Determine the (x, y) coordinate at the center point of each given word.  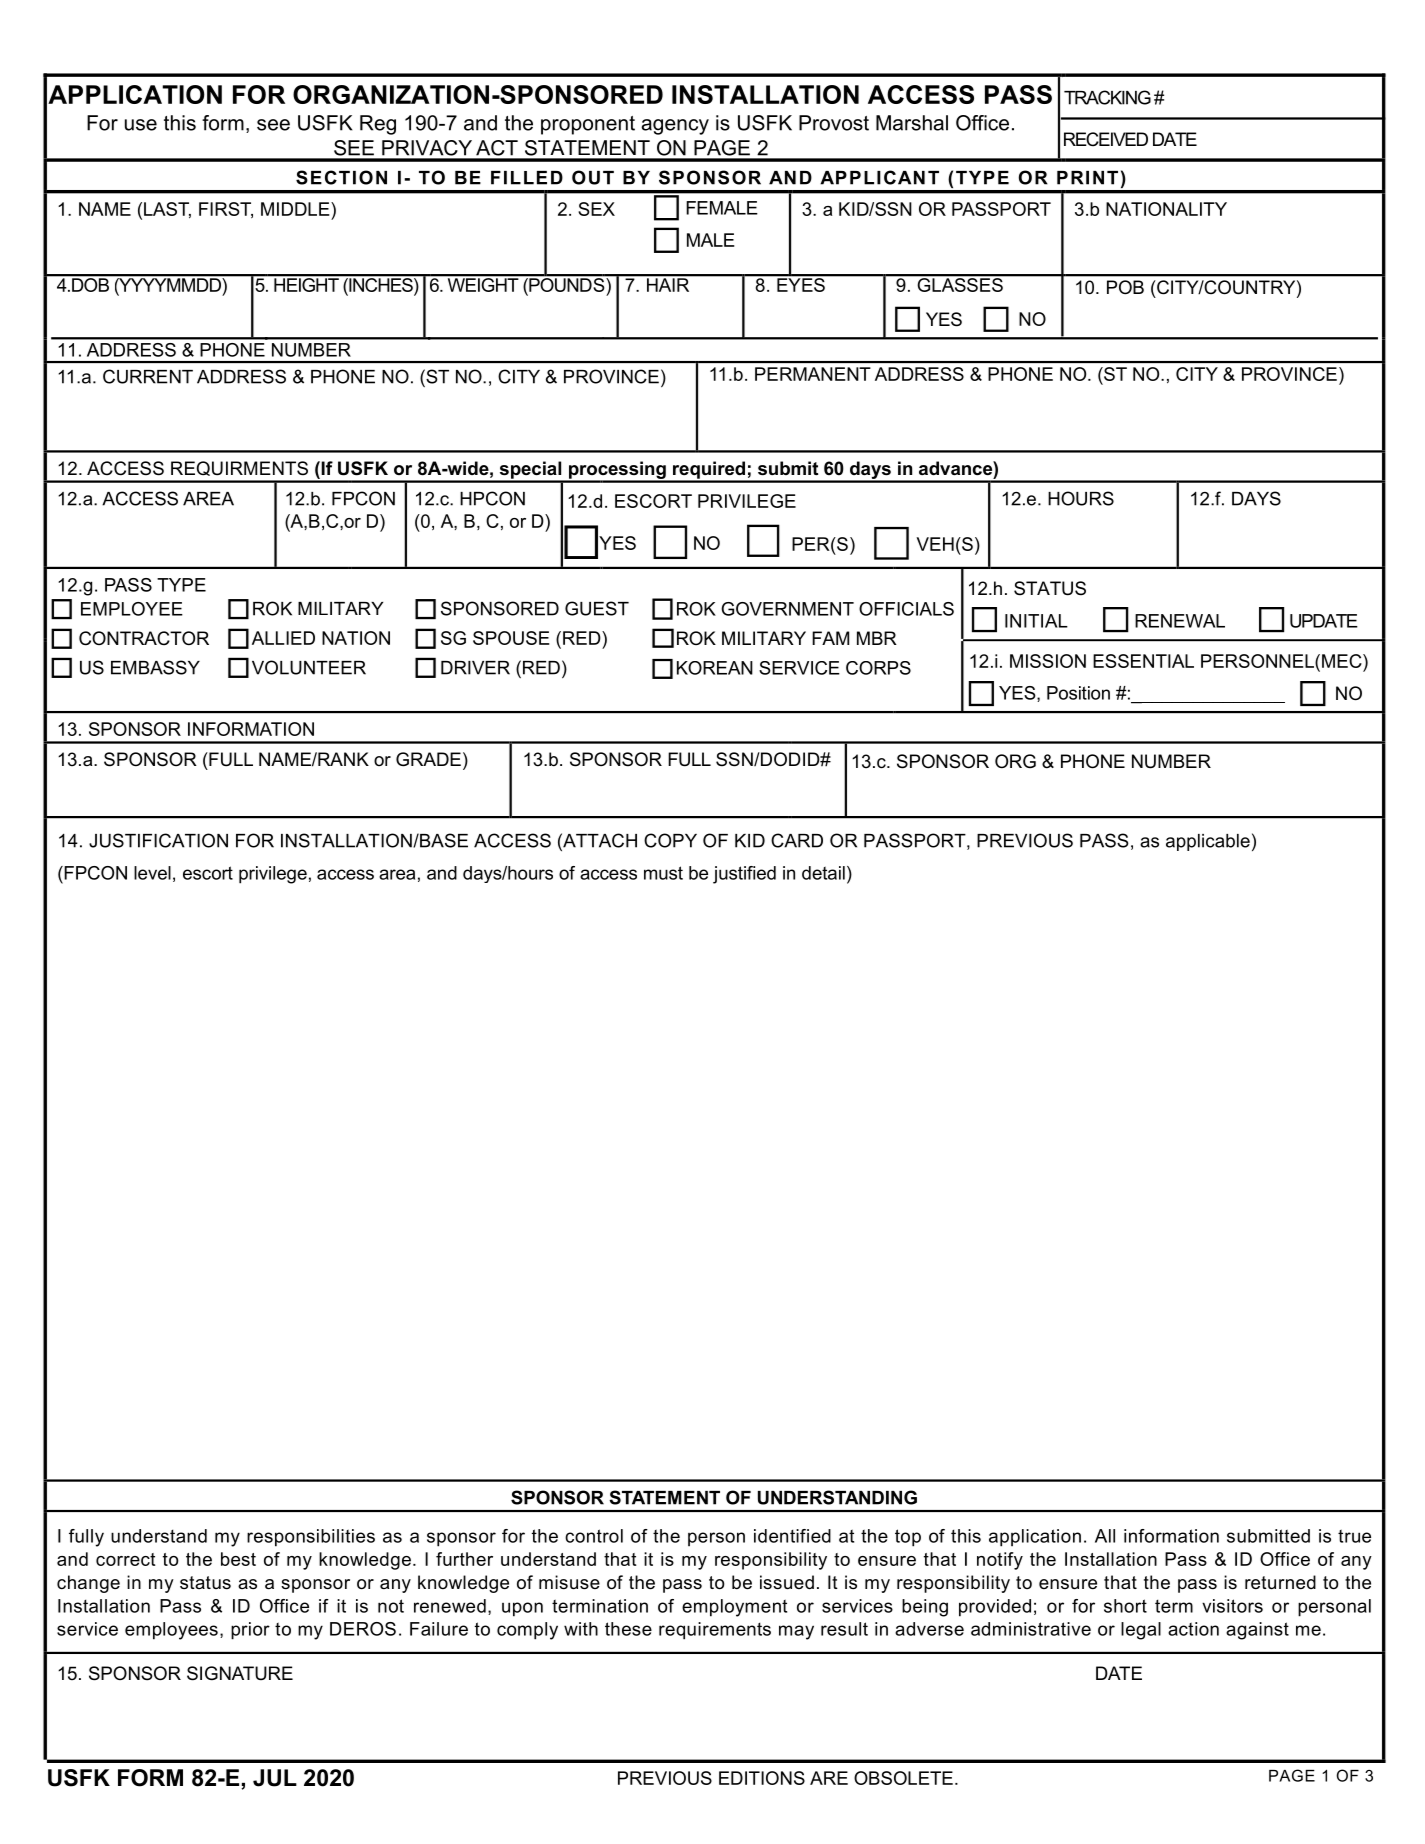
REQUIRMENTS (239, 468)
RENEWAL (1180, 621)
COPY (670, 840)
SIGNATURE (240, 1673)
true (1354, 1536)
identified (792, 1536)
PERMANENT (813, 374)
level (152, 873)
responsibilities (311, 1538)
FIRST (226, 210)
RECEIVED (1106, 139)
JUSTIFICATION (158, 840)
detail (823, 873)
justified (744, 875)
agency (675, 127)
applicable (1208, 842)
